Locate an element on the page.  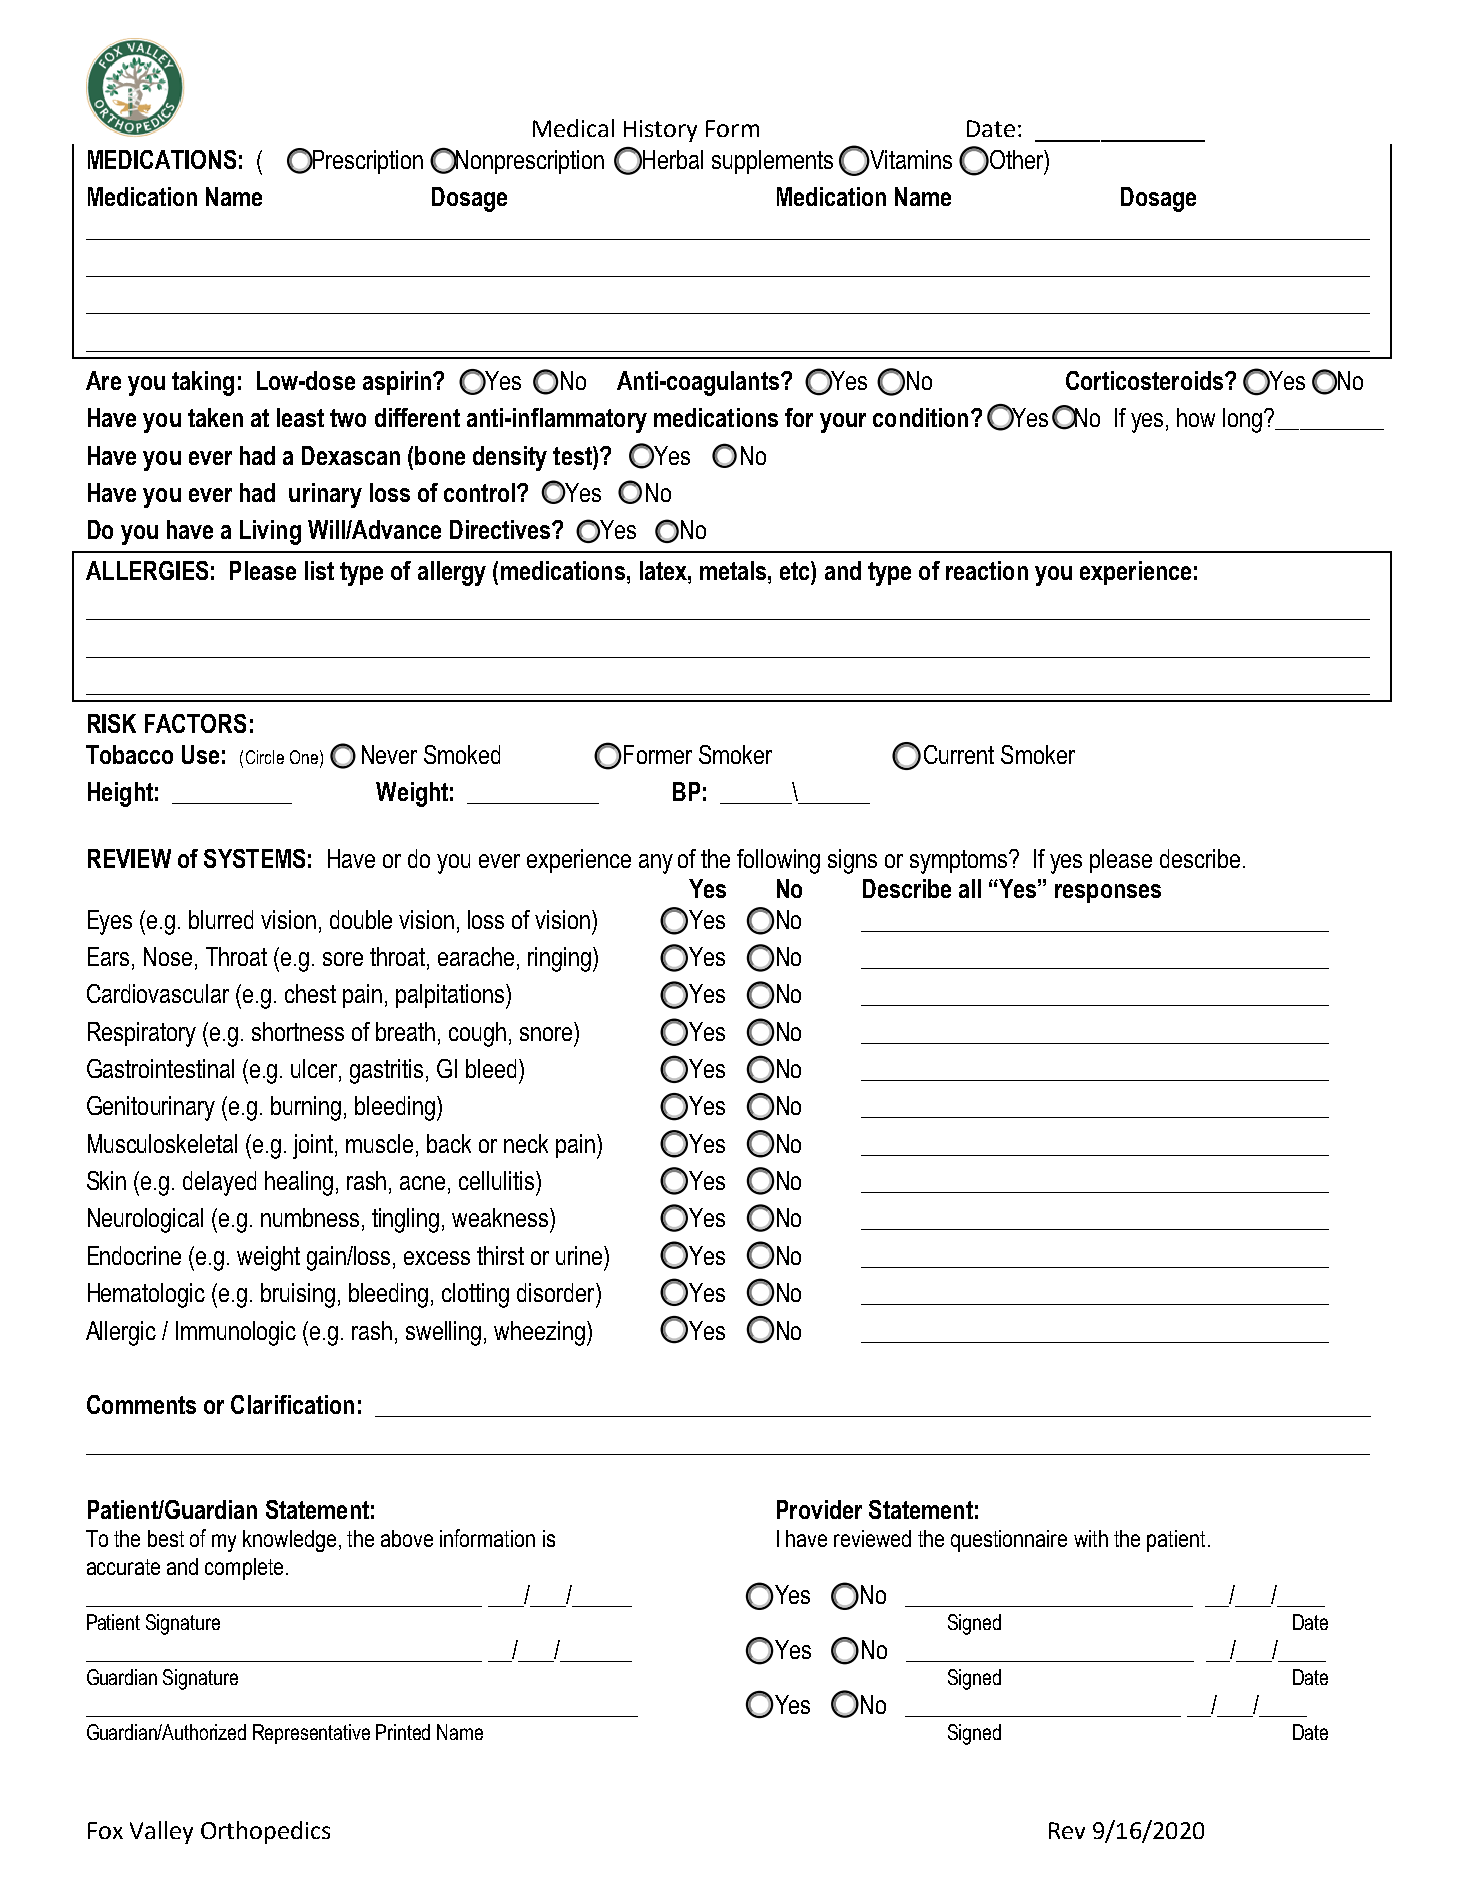
taking is located at coordinates (203, 383).
